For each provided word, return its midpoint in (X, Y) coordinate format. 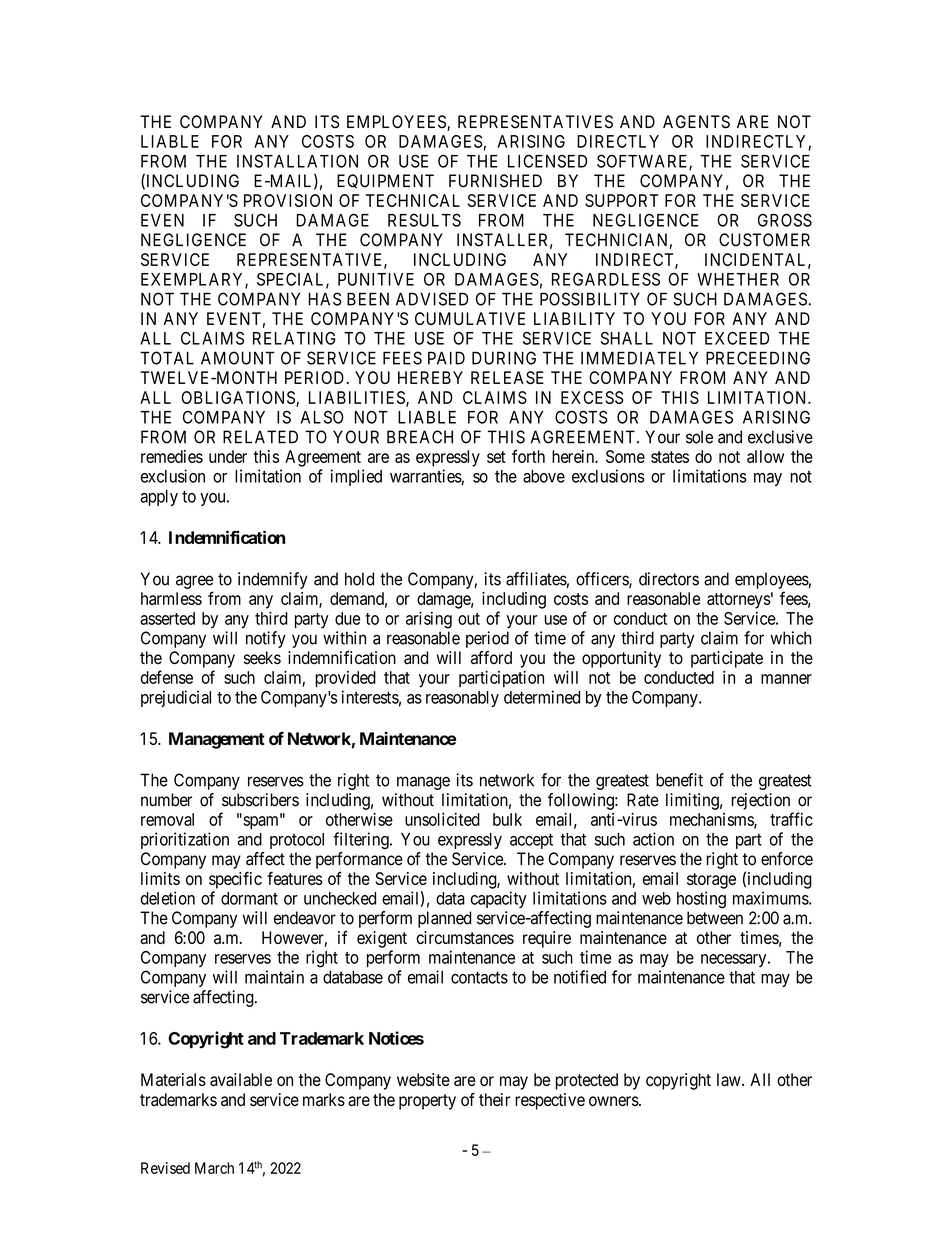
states (670, 457)
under (228, 456)
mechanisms (712, 820)
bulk (507, 819)
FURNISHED (495, 181)
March (214, 1168)
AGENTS (696, 122)
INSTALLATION (297, 161)
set (496, 457)
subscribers (260, 800)
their (494, 1099)
